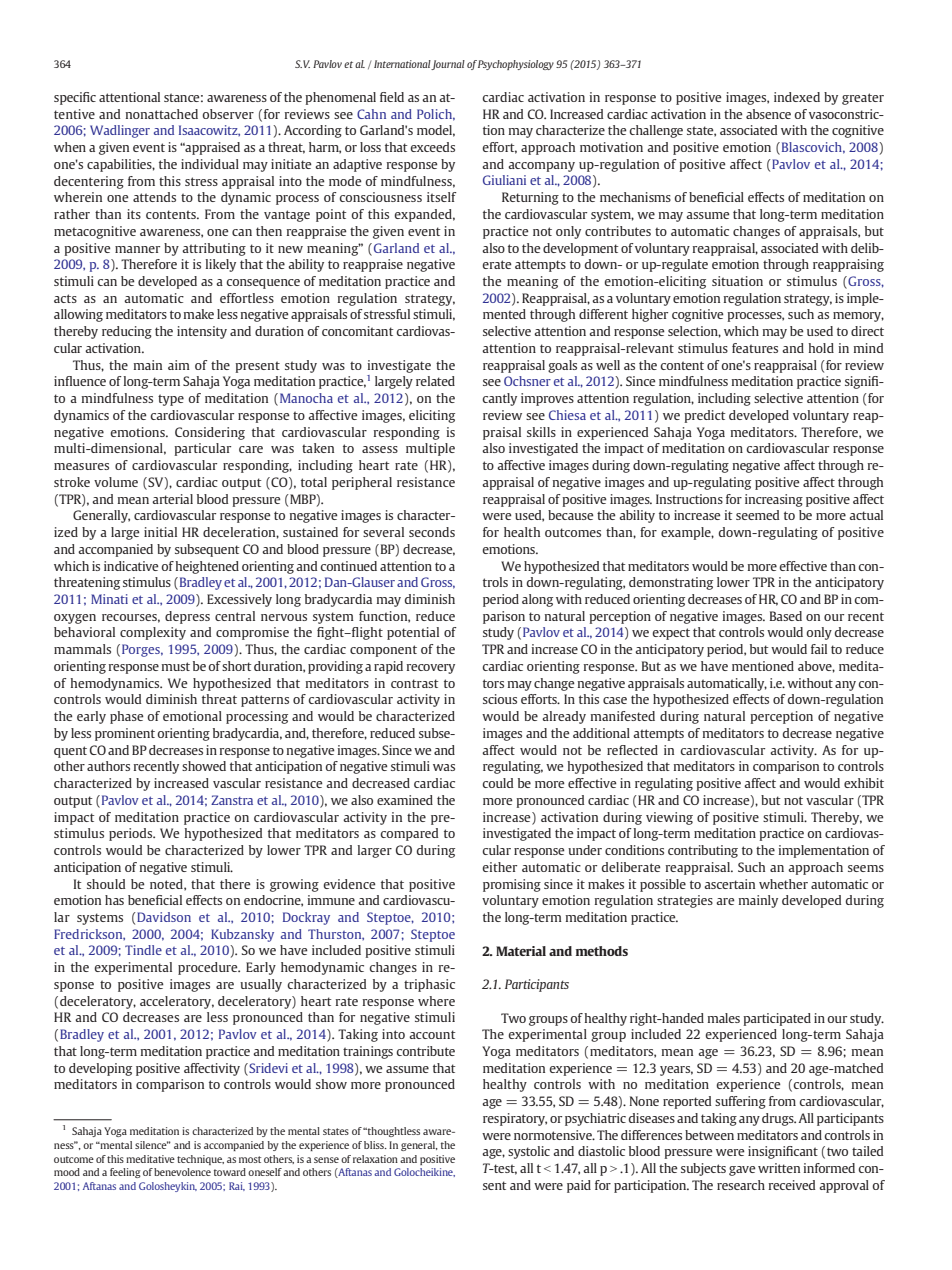  Describe the element at coordinates (228, 114) in the screenshot. I see `observer` at that location.
